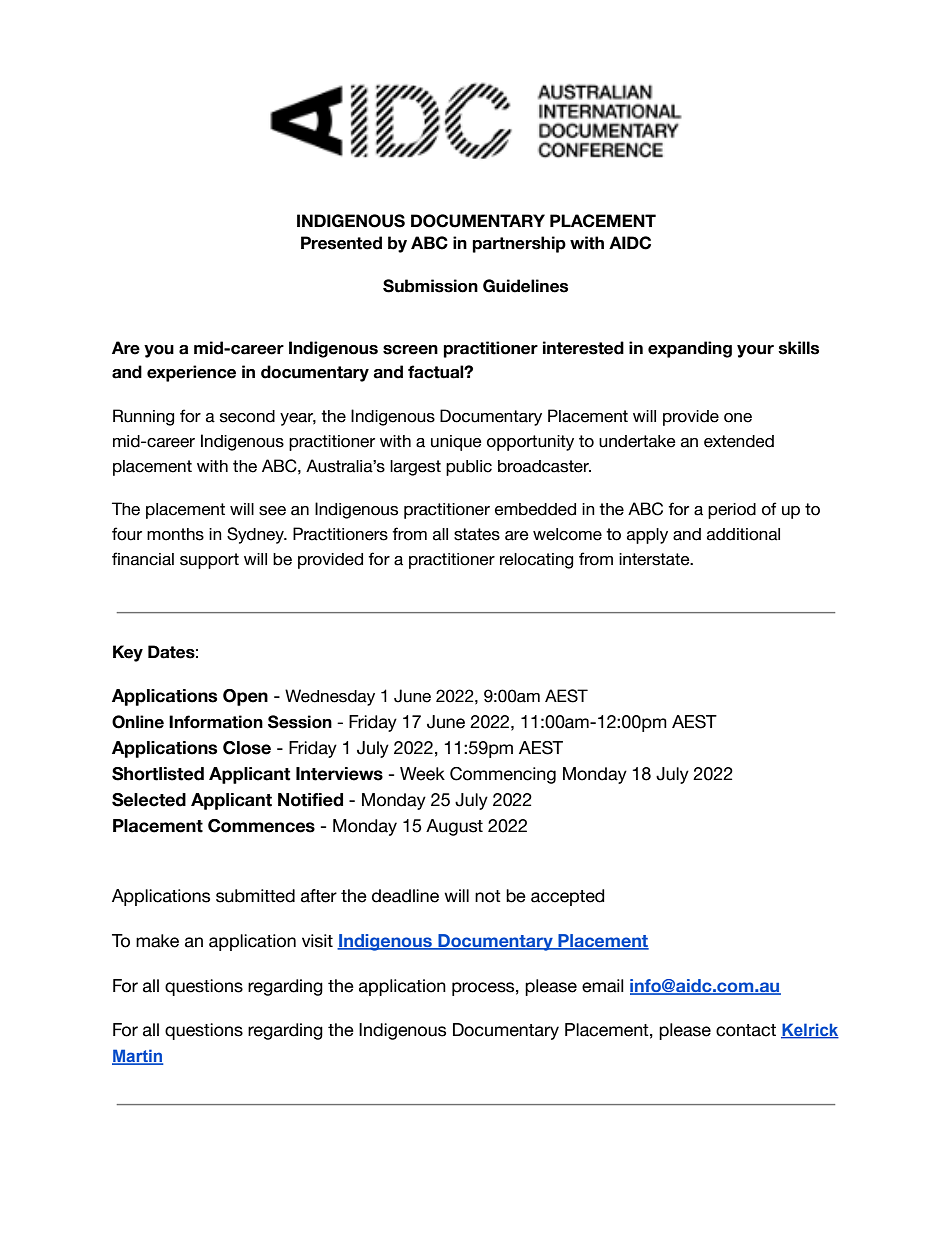  Describe the element at coordinates (247, 416) in the screenshot. I see `second` at that location.
